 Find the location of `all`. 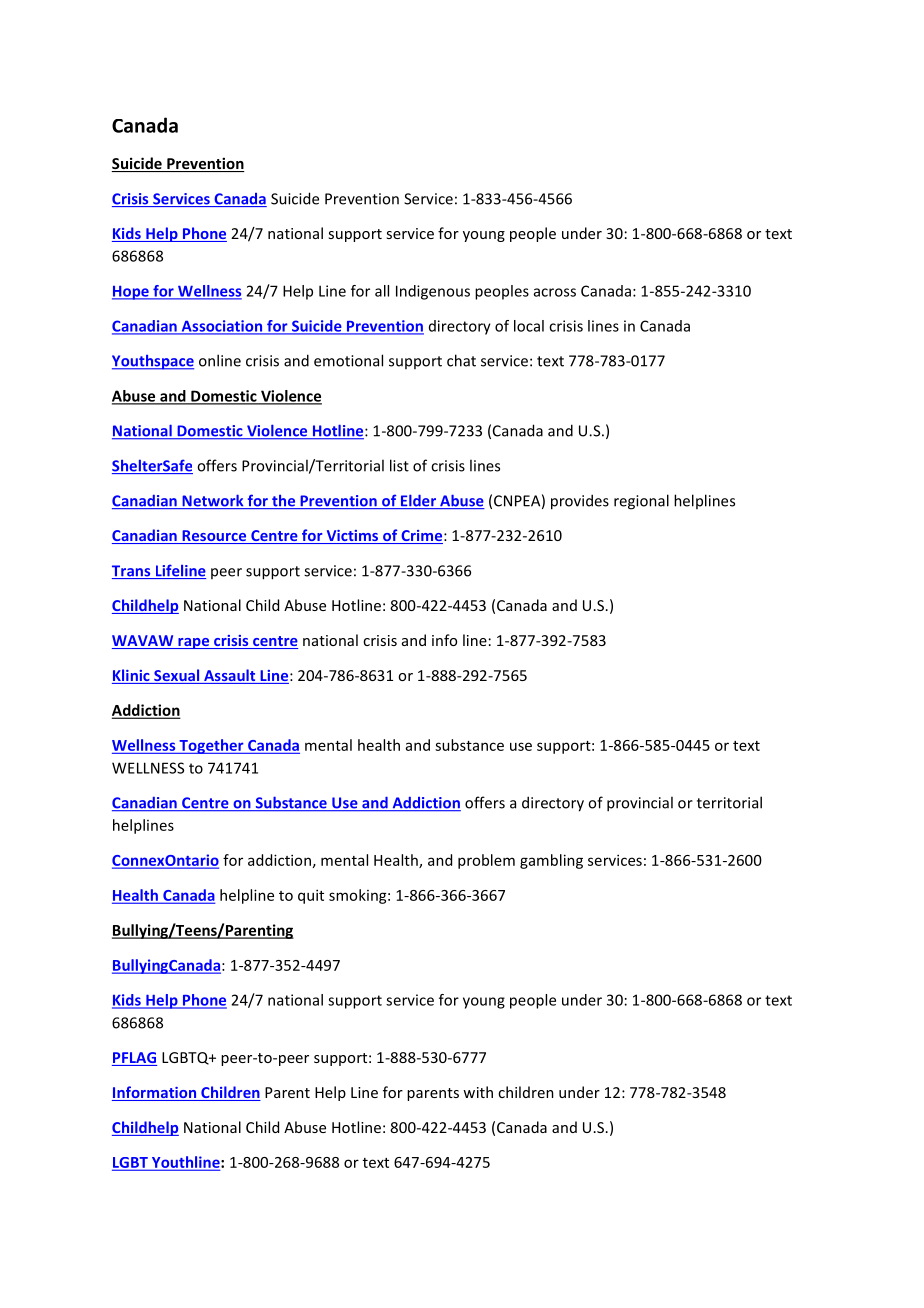

all is located at coordinates (382, 291).
